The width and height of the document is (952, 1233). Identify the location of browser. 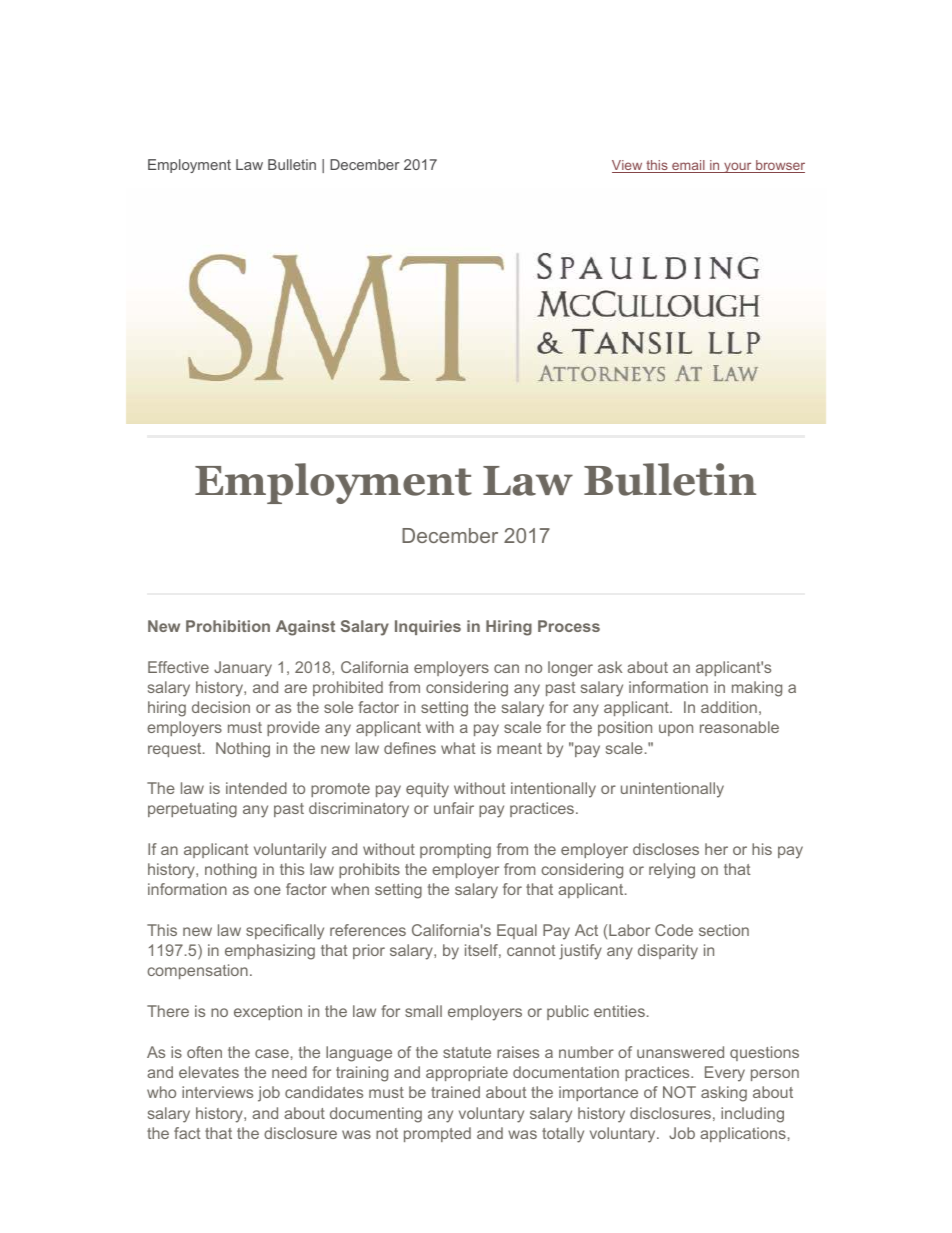
(779, 166).
